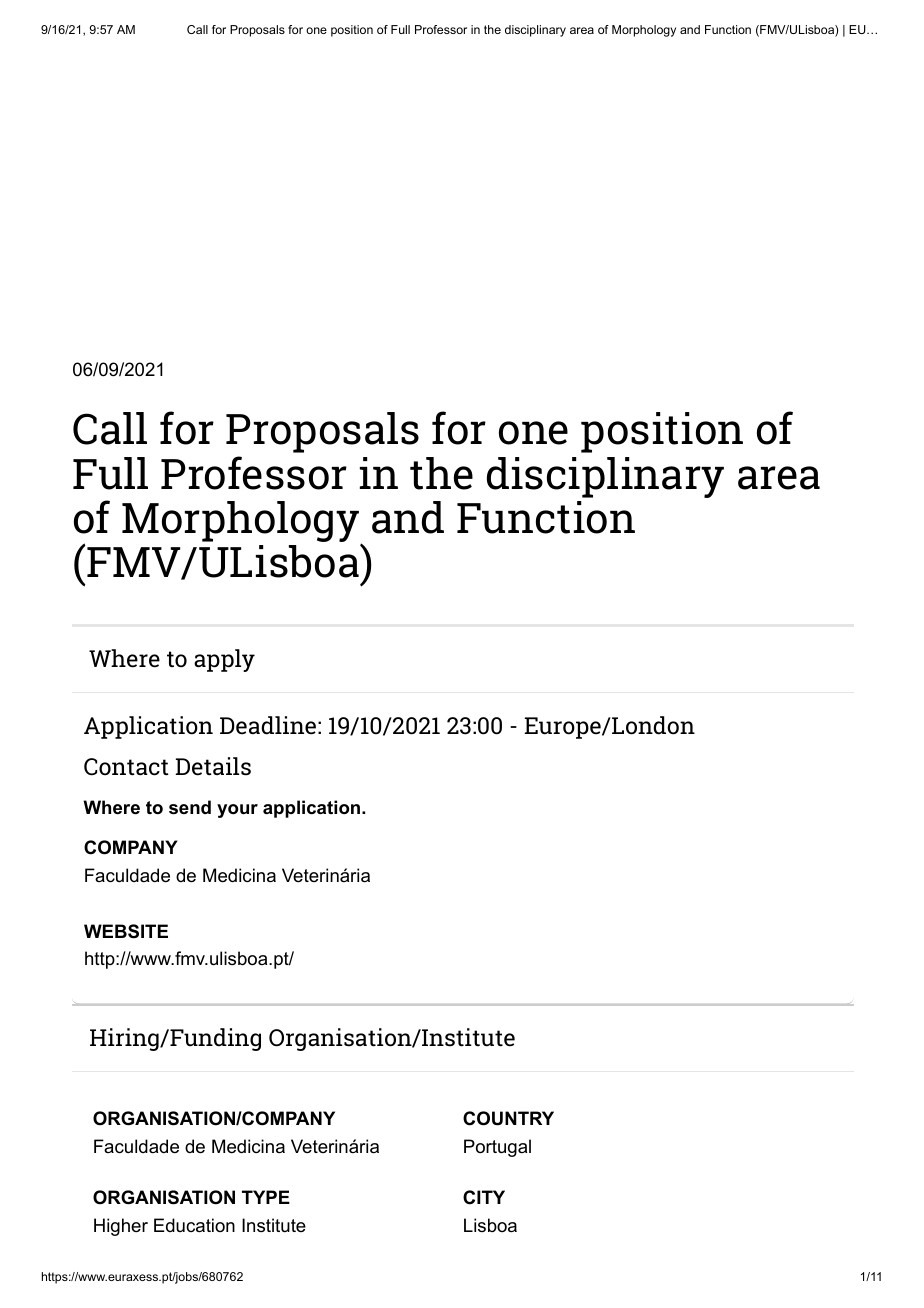  Describe the element at coordinates (121, 1227) in the page. I see `Higher` at that location.
